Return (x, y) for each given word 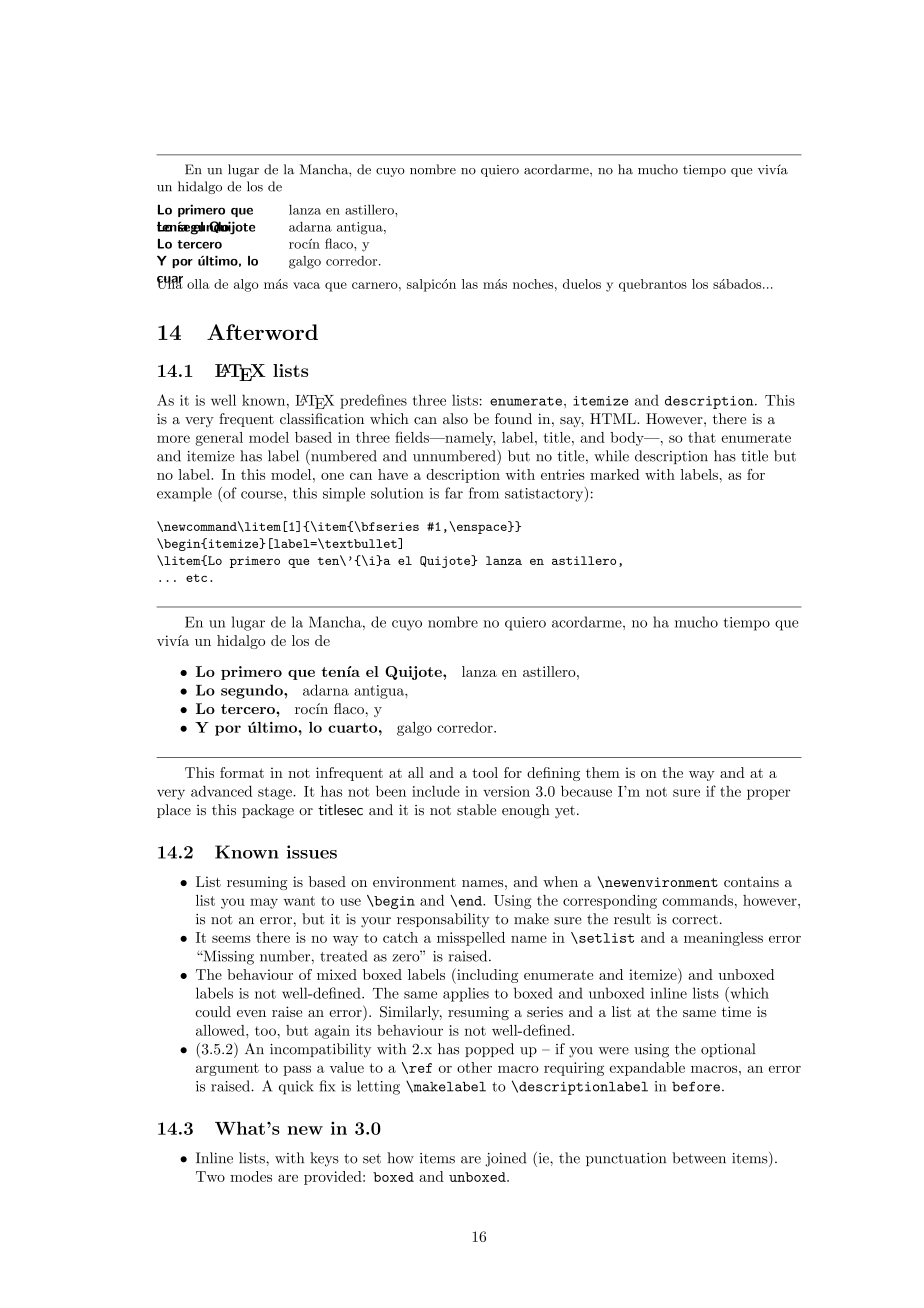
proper (769, 794)
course (263, 495)
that (702, 437)
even (251, 1013)
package (268, 811)
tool (485, 772)
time (736, 1011)
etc (196, 578)
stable (476, 810)
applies (466, 994)
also (455, 419)
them (603, 772)
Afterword (262, 332)
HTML (614, 418)
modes (251, 1176)
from (484, 493)
